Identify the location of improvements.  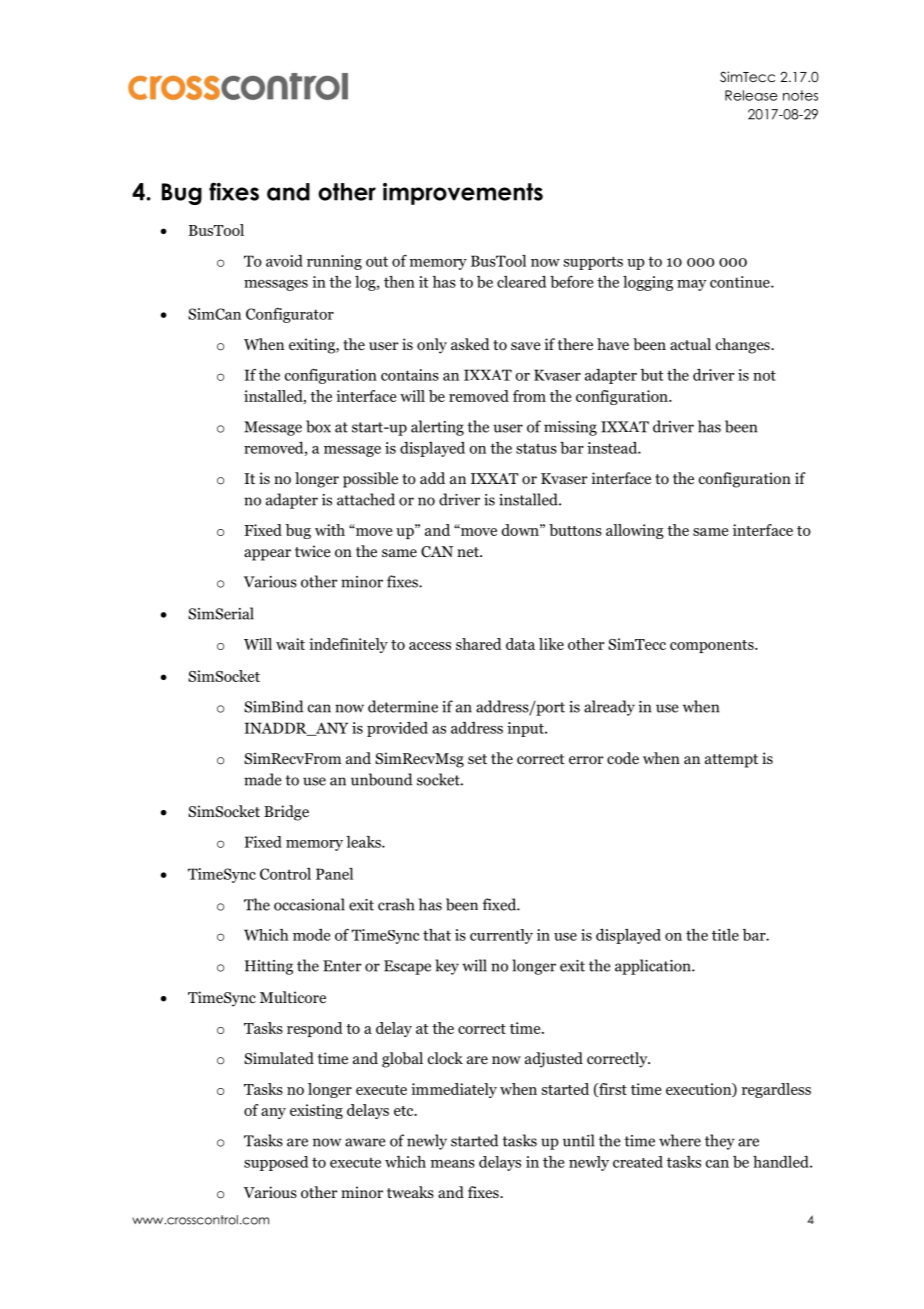
(463, 194).
